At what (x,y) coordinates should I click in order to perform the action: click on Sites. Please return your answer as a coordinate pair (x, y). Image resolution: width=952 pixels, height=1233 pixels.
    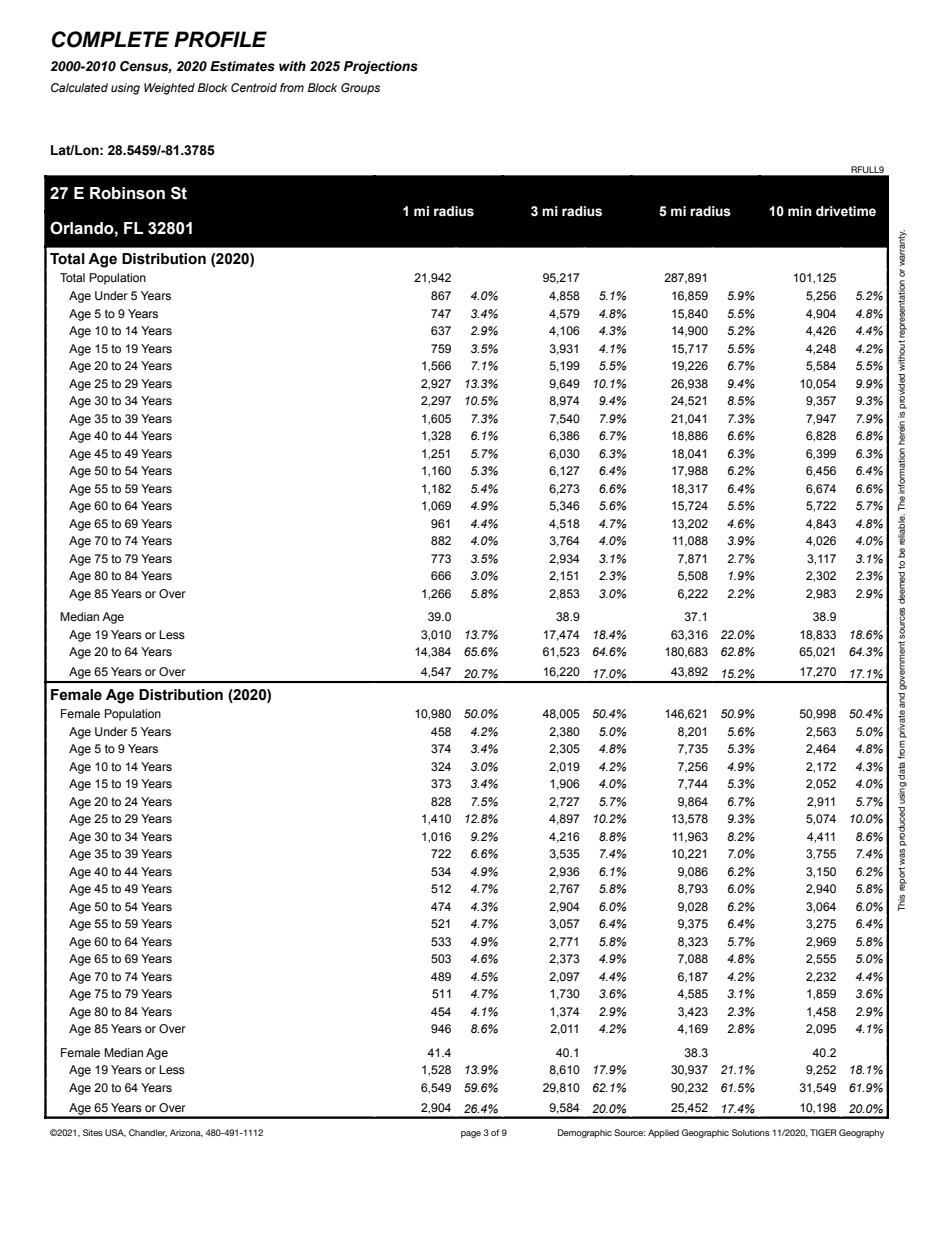
    Looking at the image, I should click on (93, 1132).
